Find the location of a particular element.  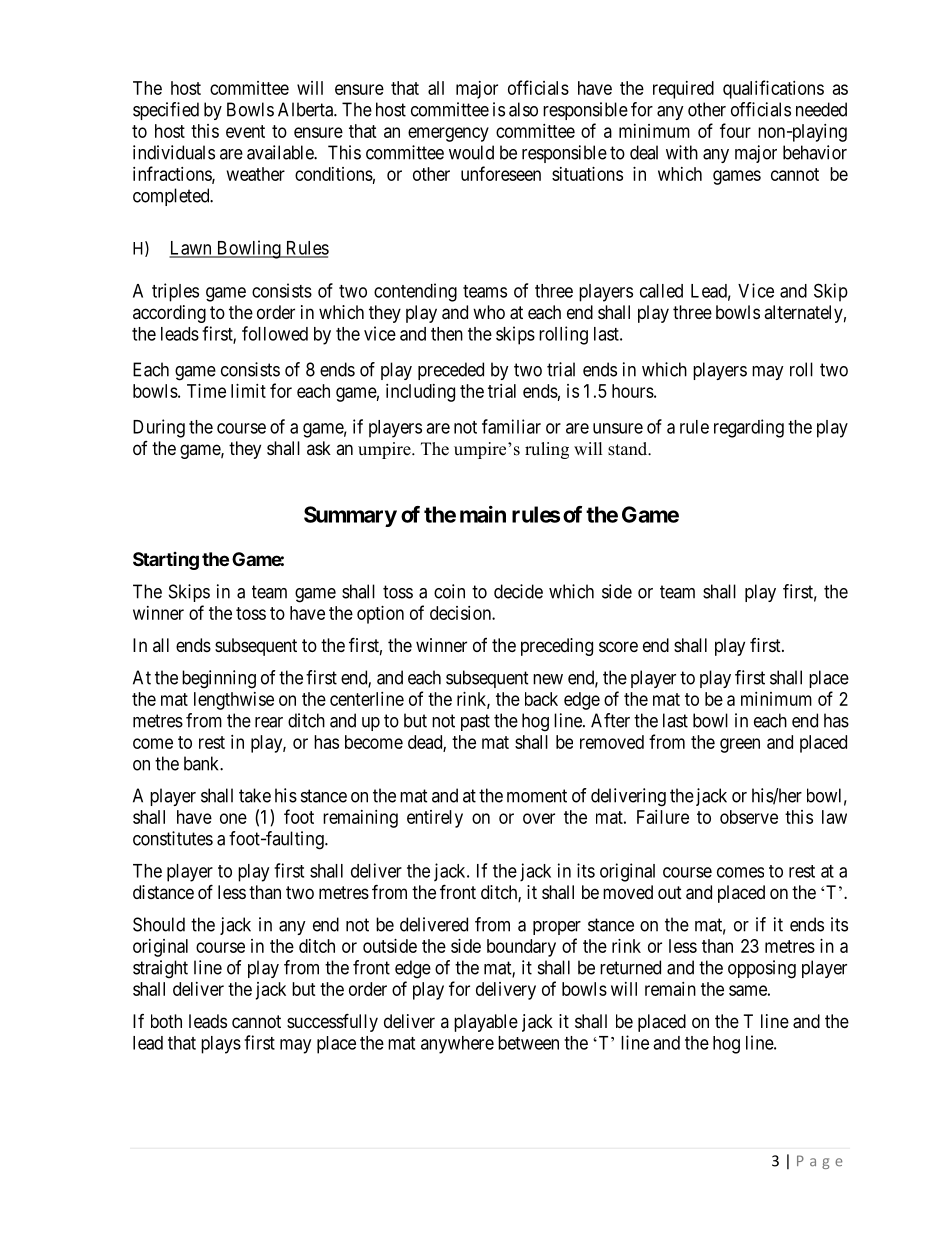

both is located at coordinates (166, 1021).
